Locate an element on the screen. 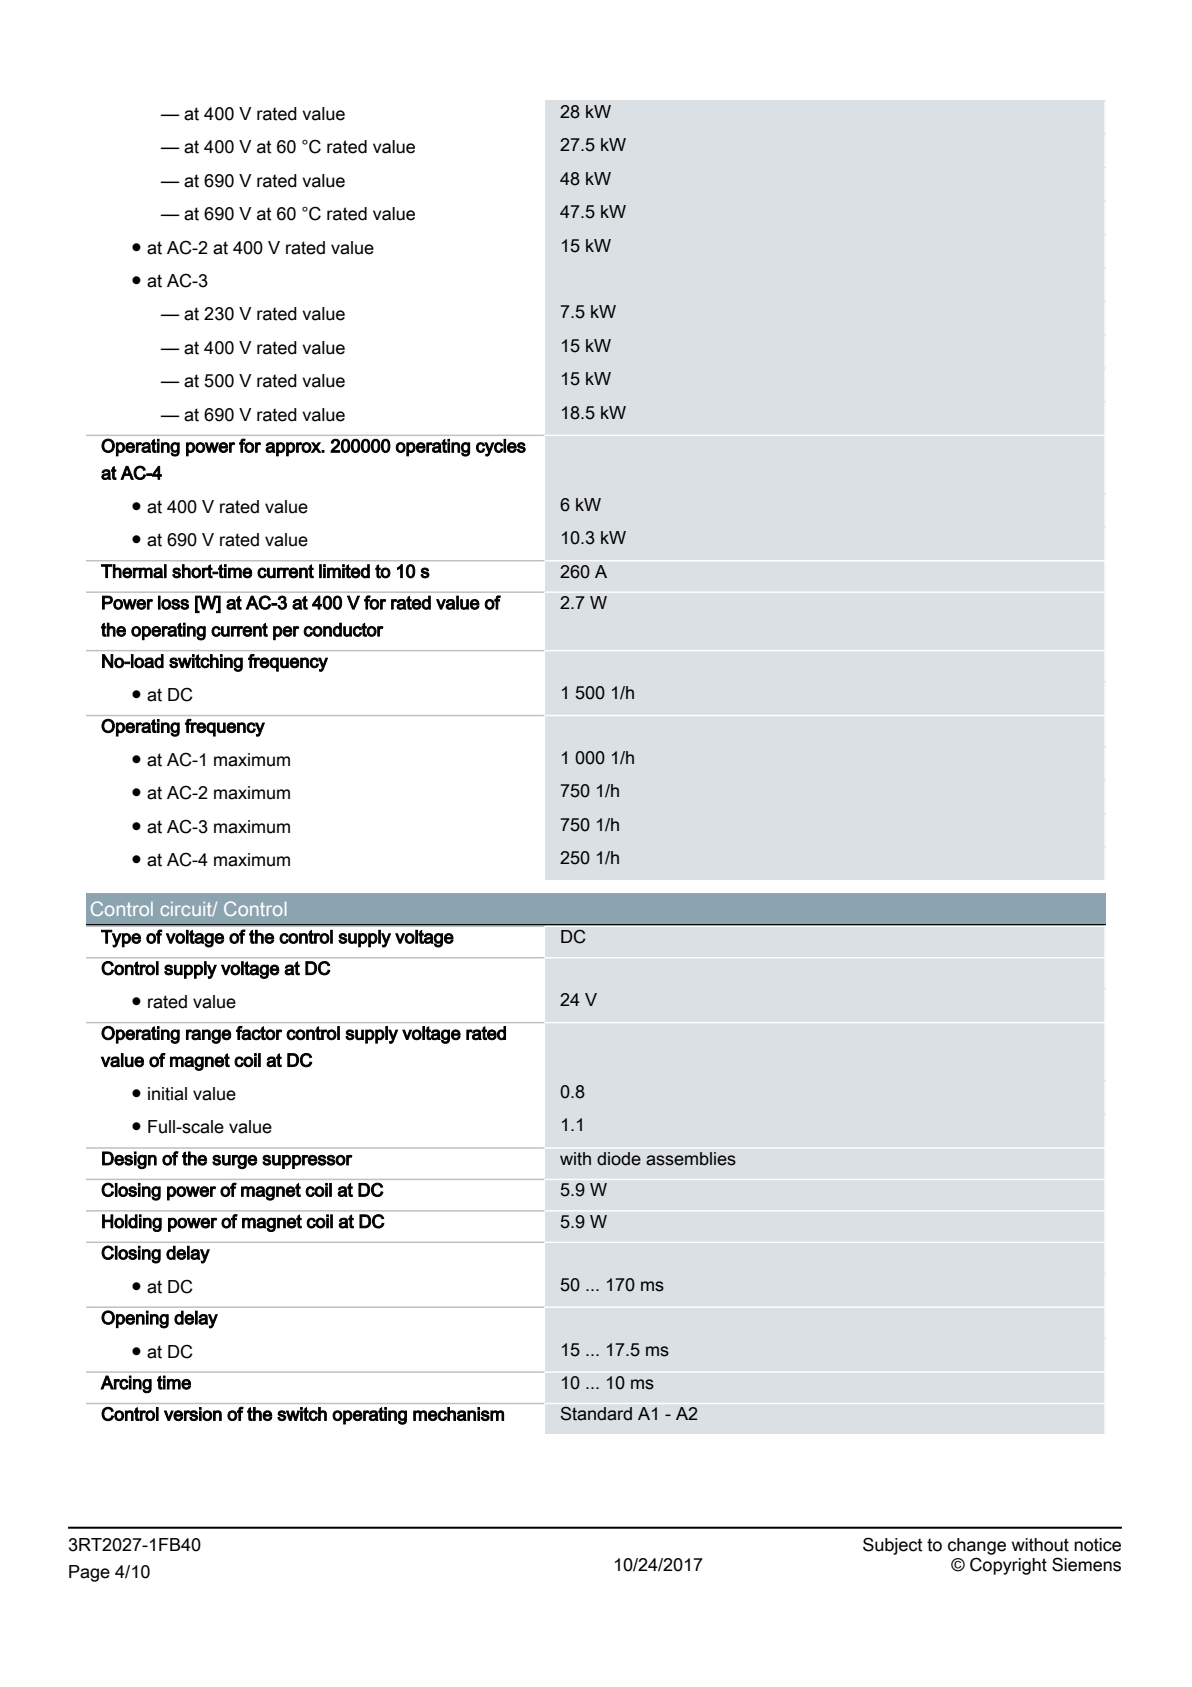 This screenshot has height=1687, width=1192. range is located at coordinates (208, 1036).
